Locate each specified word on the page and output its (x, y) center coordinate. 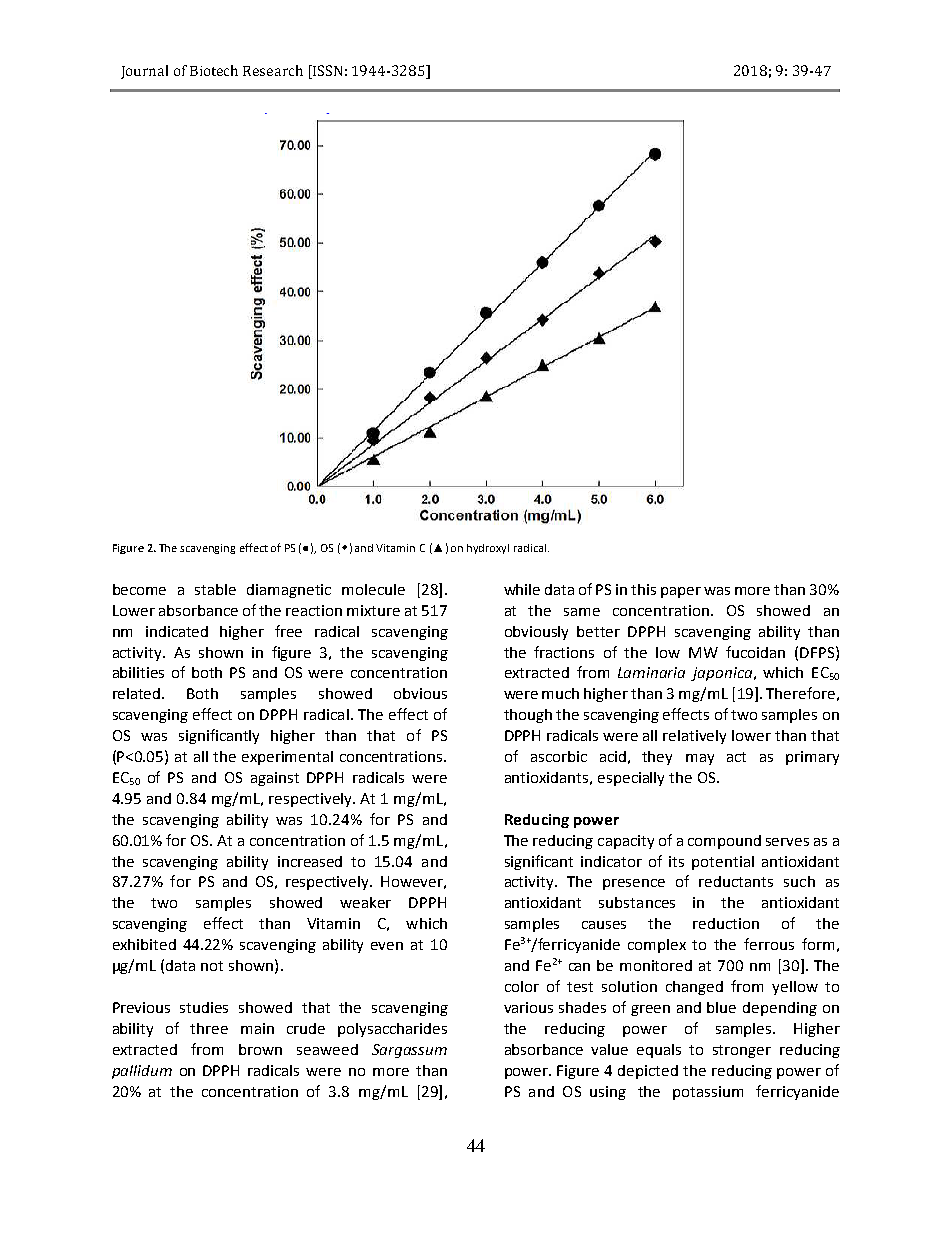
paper (681, 592)
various (528, 1007)
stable (215, 589)
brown (260, 1049)
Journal (144, 72)
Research (273, 70)
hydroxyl (488, 549)
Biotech (214, 70)
